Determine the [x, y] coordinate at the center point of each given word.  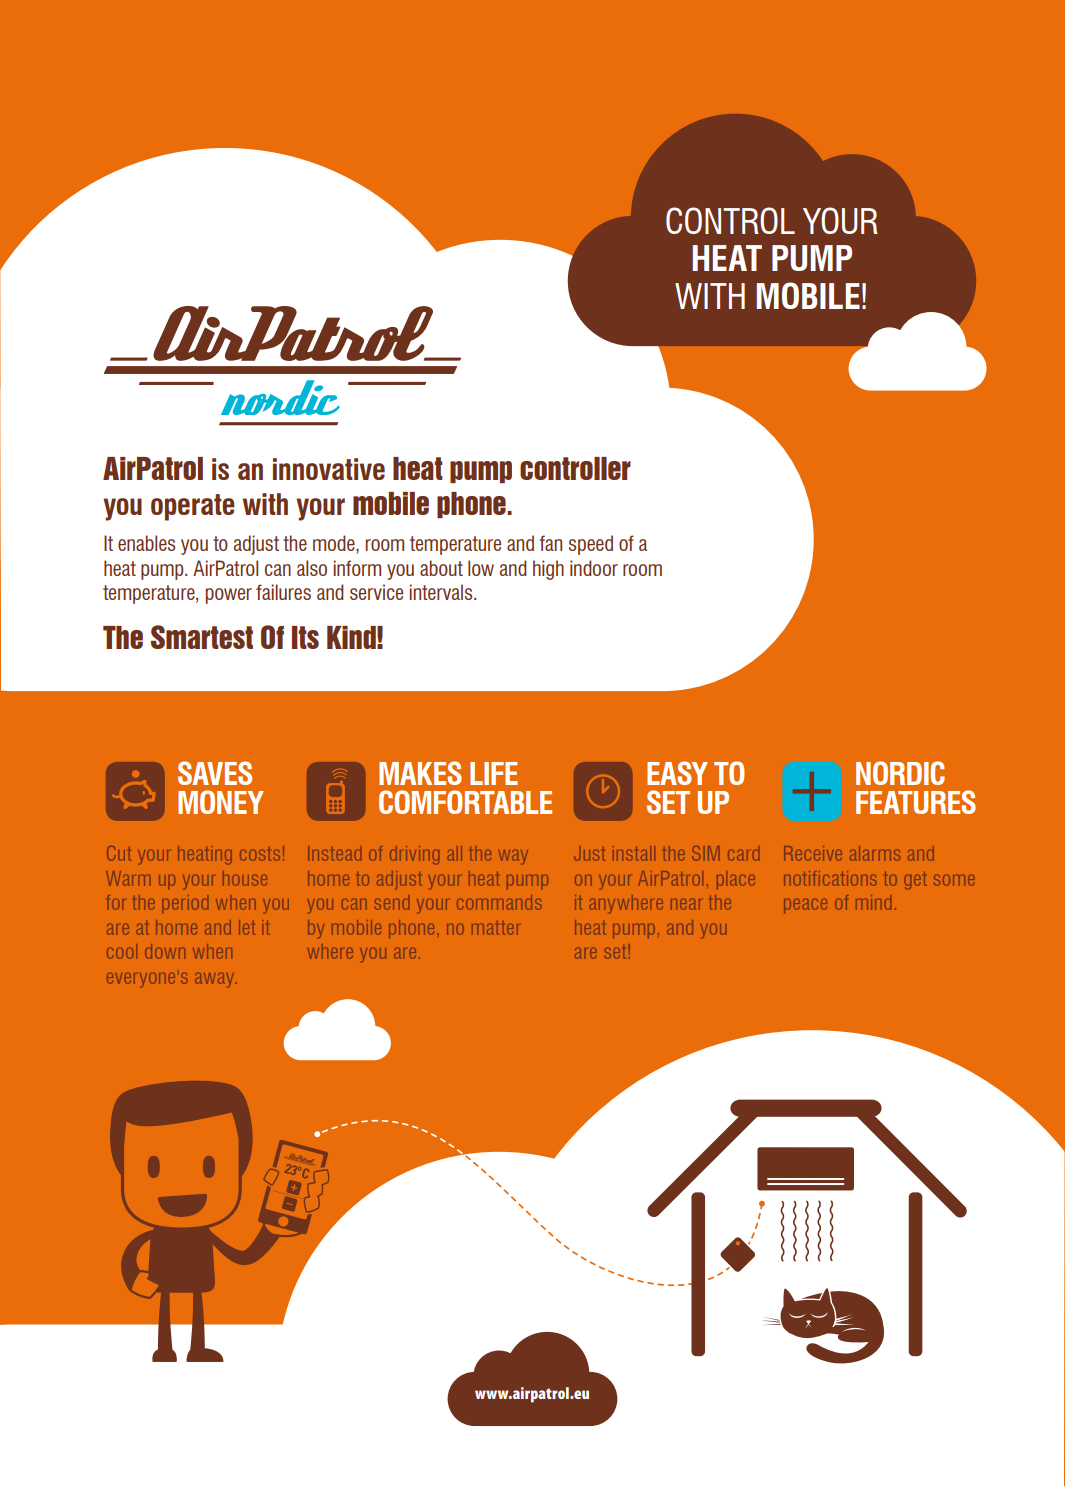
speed [591, 545]
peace [805, 906]
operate [193, 507]
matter [495, 928]
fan [550, 543]
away [216, 980]
